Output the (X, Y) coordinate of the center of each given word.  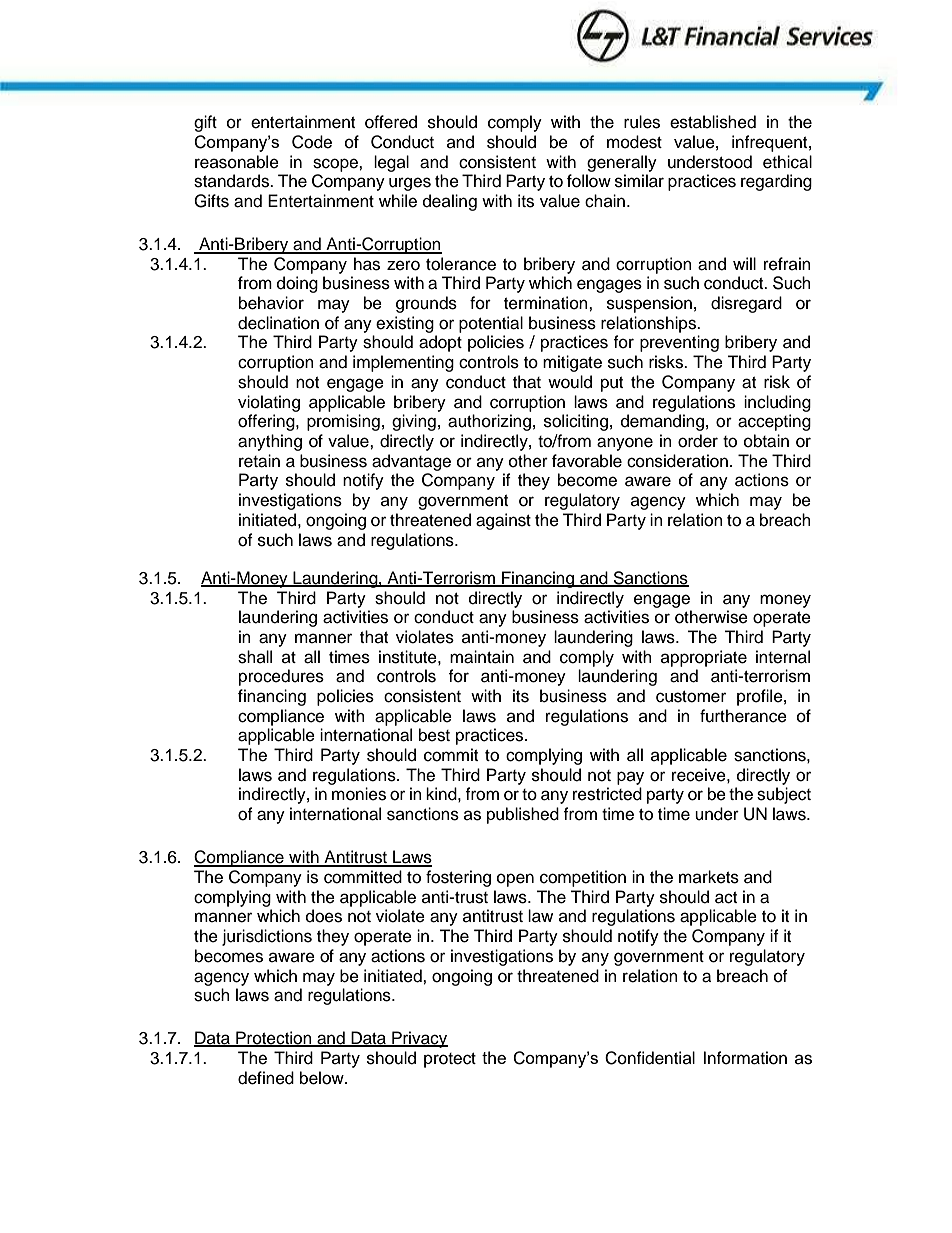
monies (359, 794)
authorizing (489, 422)
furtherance (743, 716)
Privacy (419, 1039)
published (523, 815)
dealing (450, 202)
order (698, 441)
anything (270, 442)
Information (745, 1058)
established (713, 122)
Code (312, 142)
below (323, 1078)
